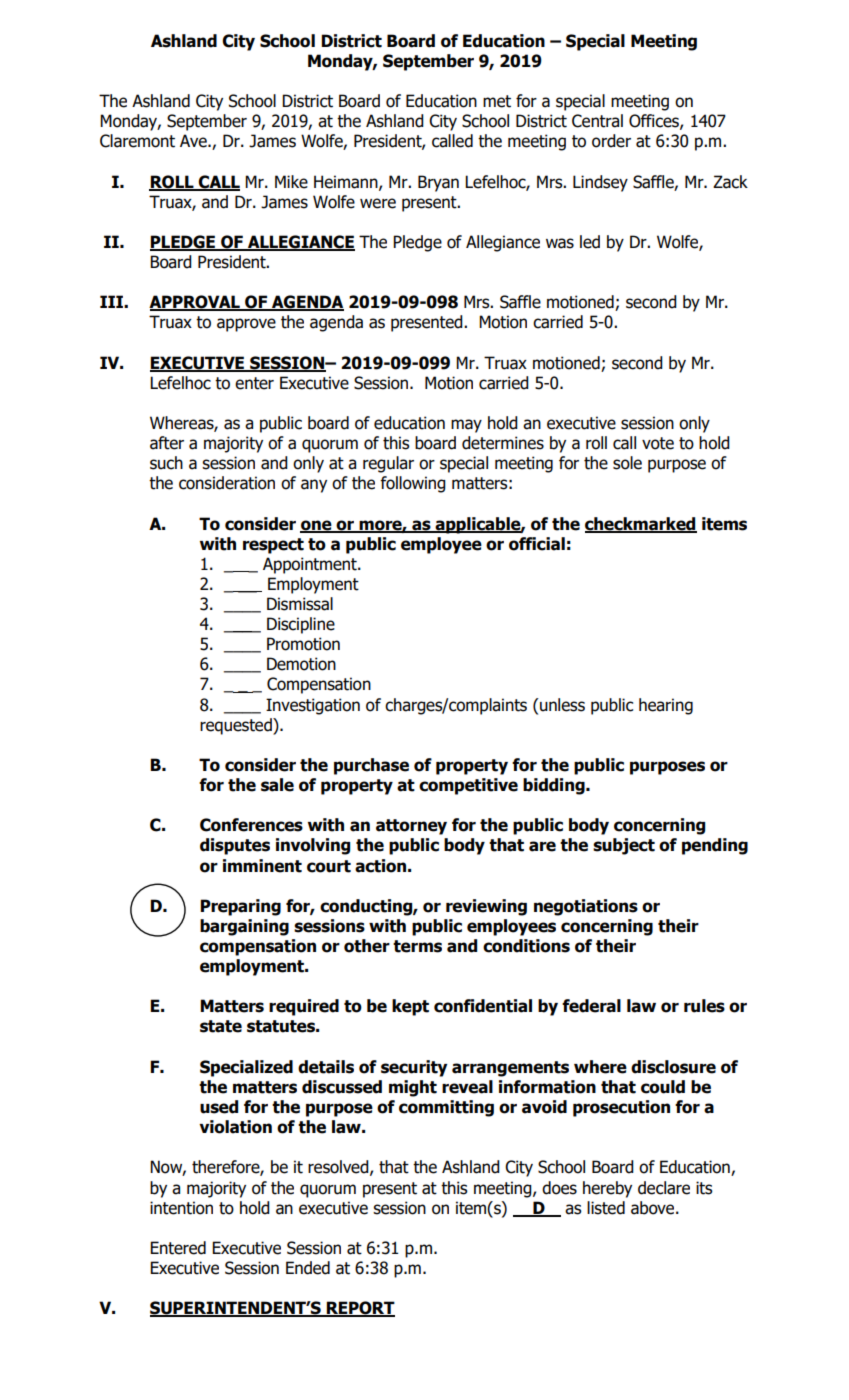  Describe the element at coordinates (417, 946) in the page. I see `terms` at that location.
